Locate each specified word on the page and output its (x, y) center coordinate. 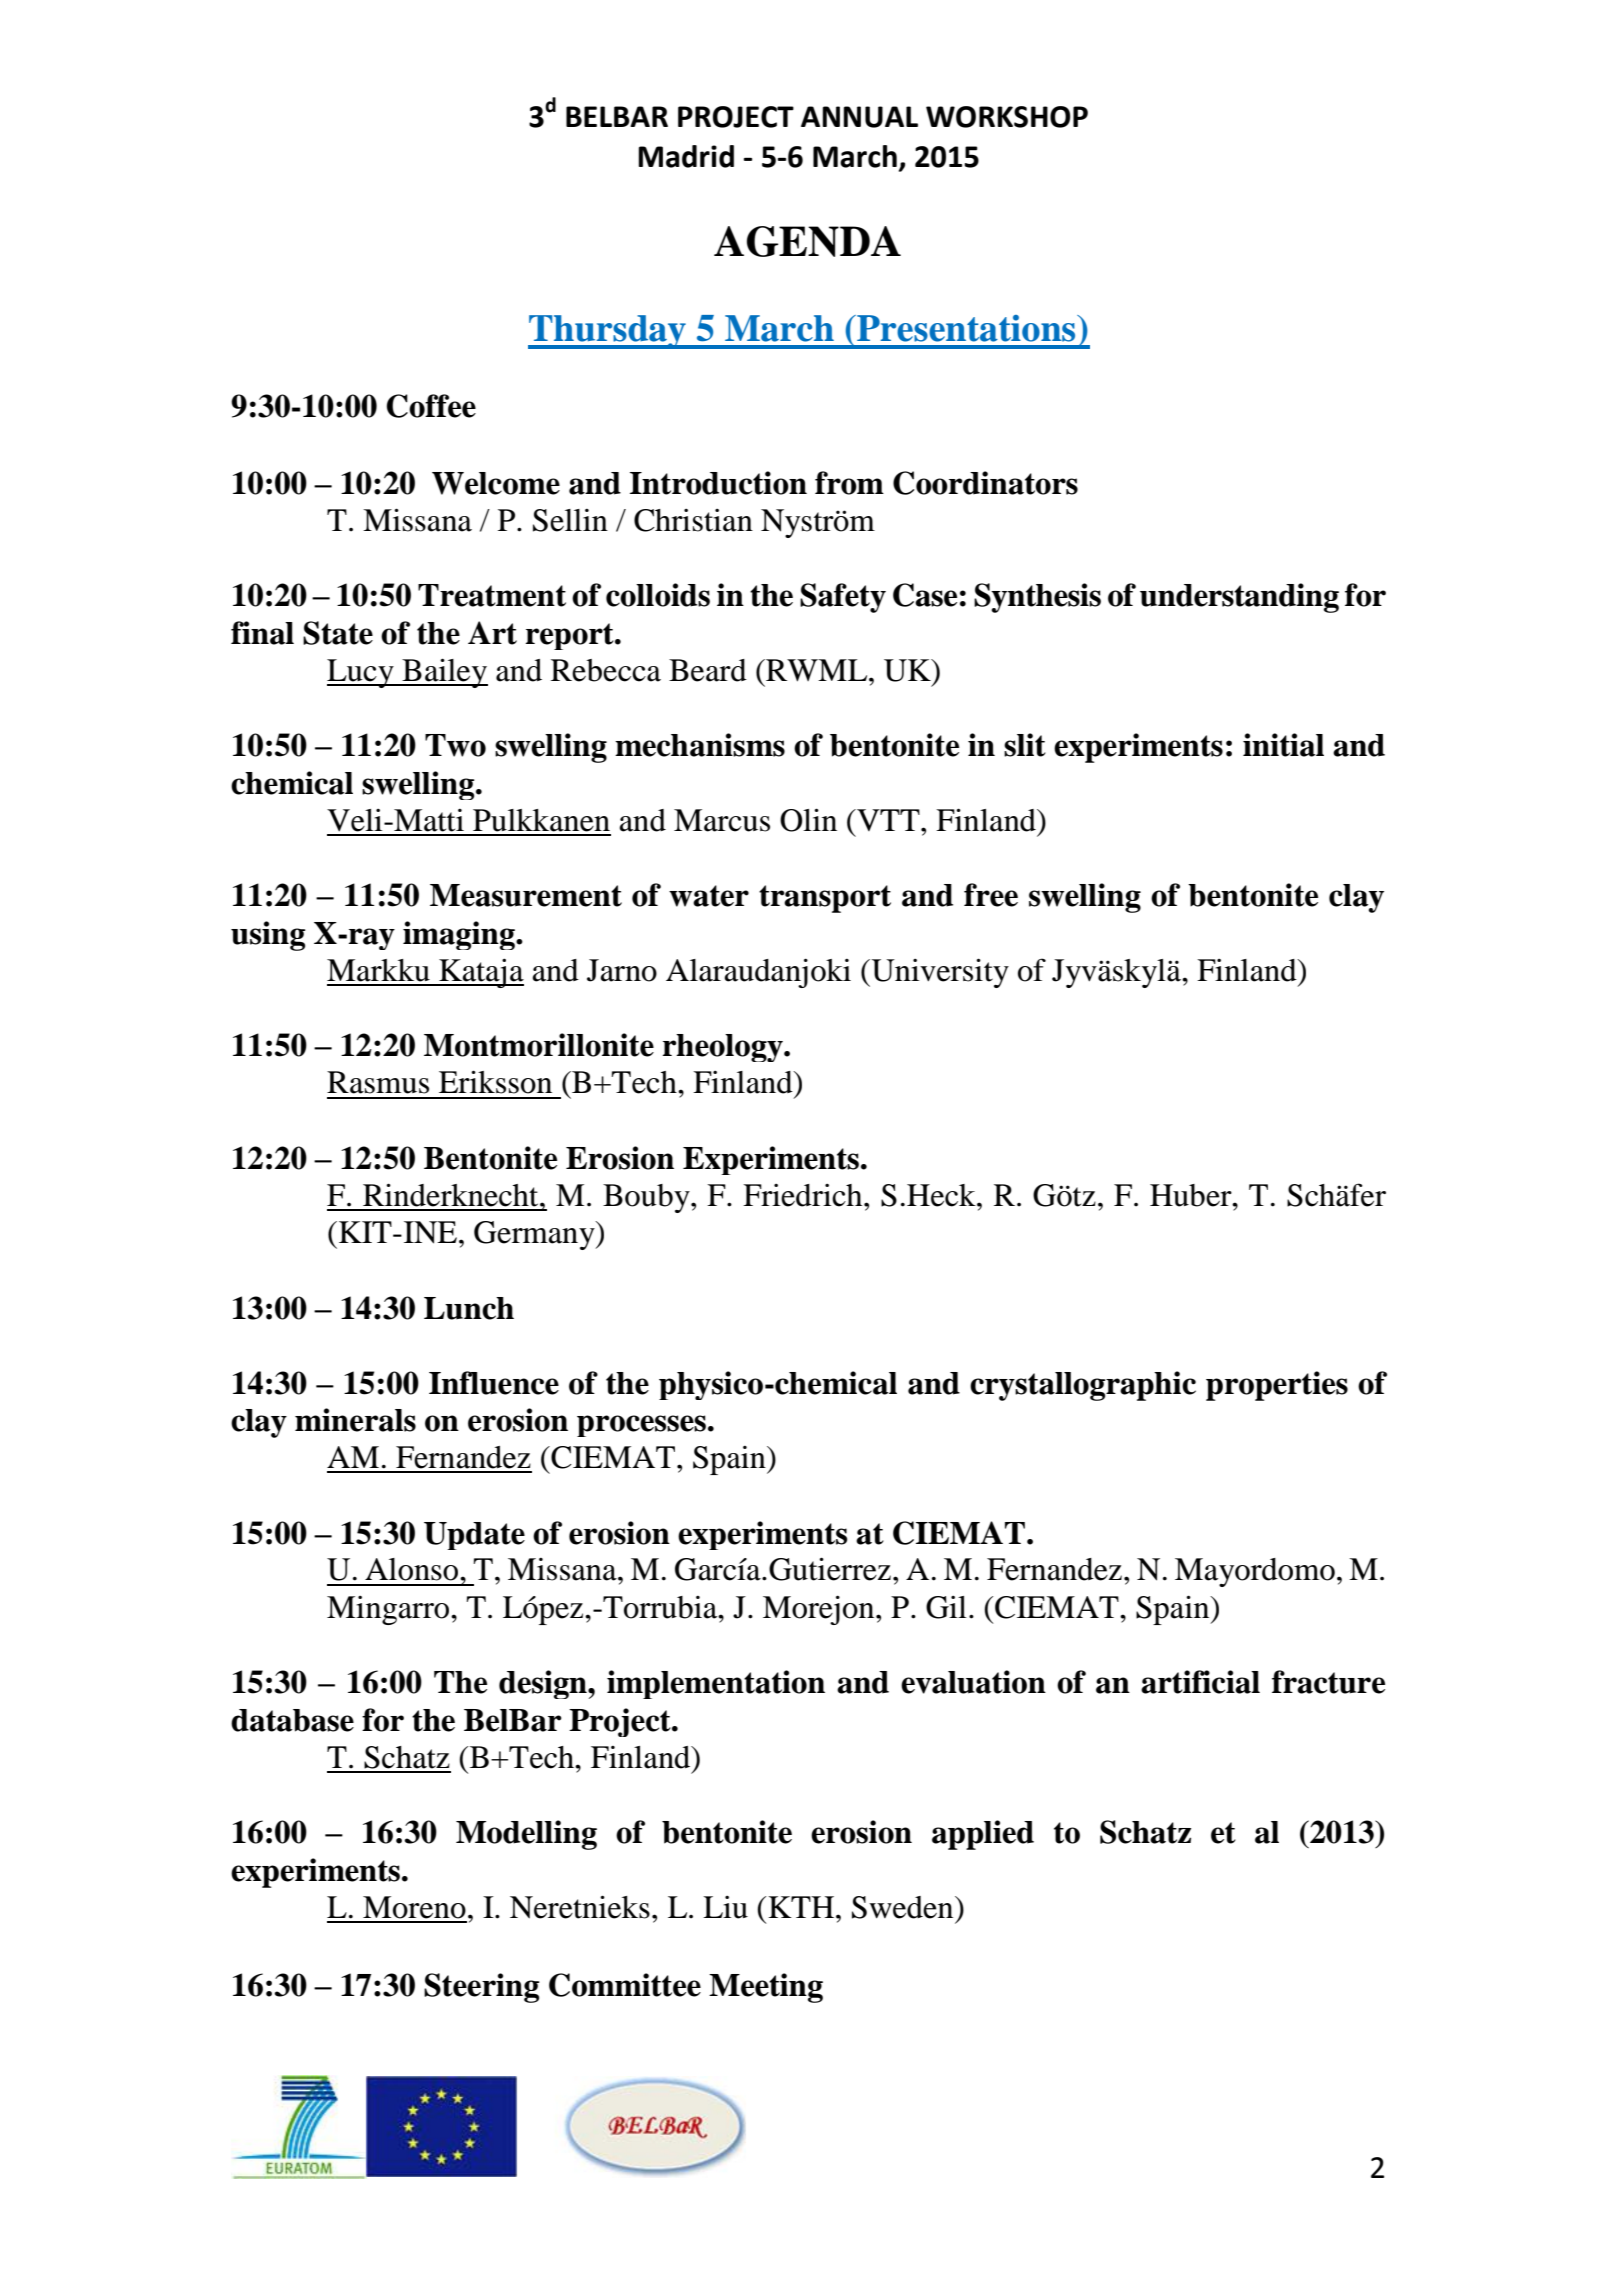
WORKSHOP (1007, 117)
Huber (1192, 1195)
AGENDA (807, 241)
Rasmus (378, 1082)
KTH (802, 1907)
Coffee (431, 406)
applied (983, 1835)
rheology (724, 1048)
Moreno (414, 1907)
